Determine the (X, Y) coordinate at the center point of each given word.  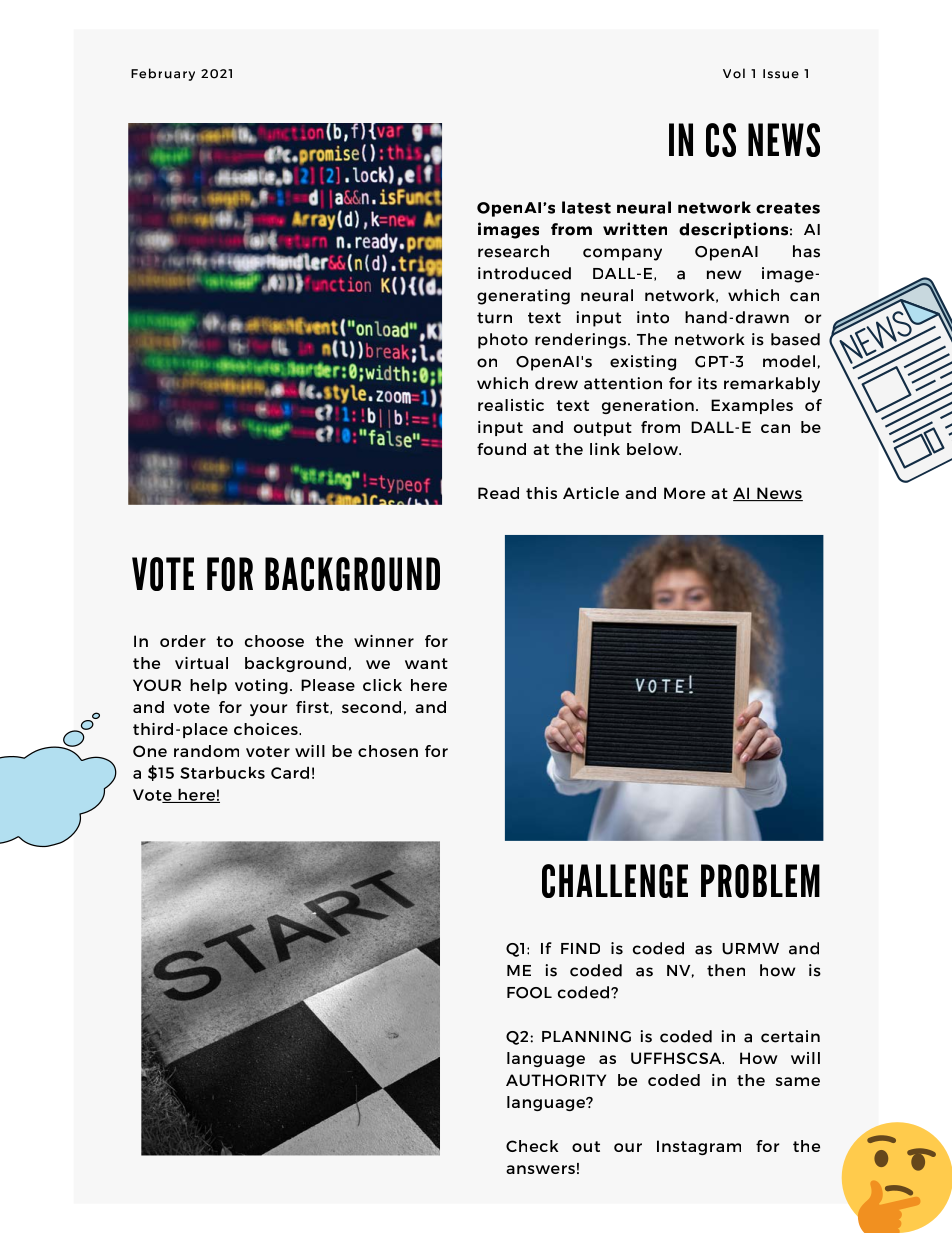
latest (586, 207)
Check (532, 1146)
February (163, 74)
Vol (734, 73)
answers (540, 1169)
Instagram (699, 1147)
